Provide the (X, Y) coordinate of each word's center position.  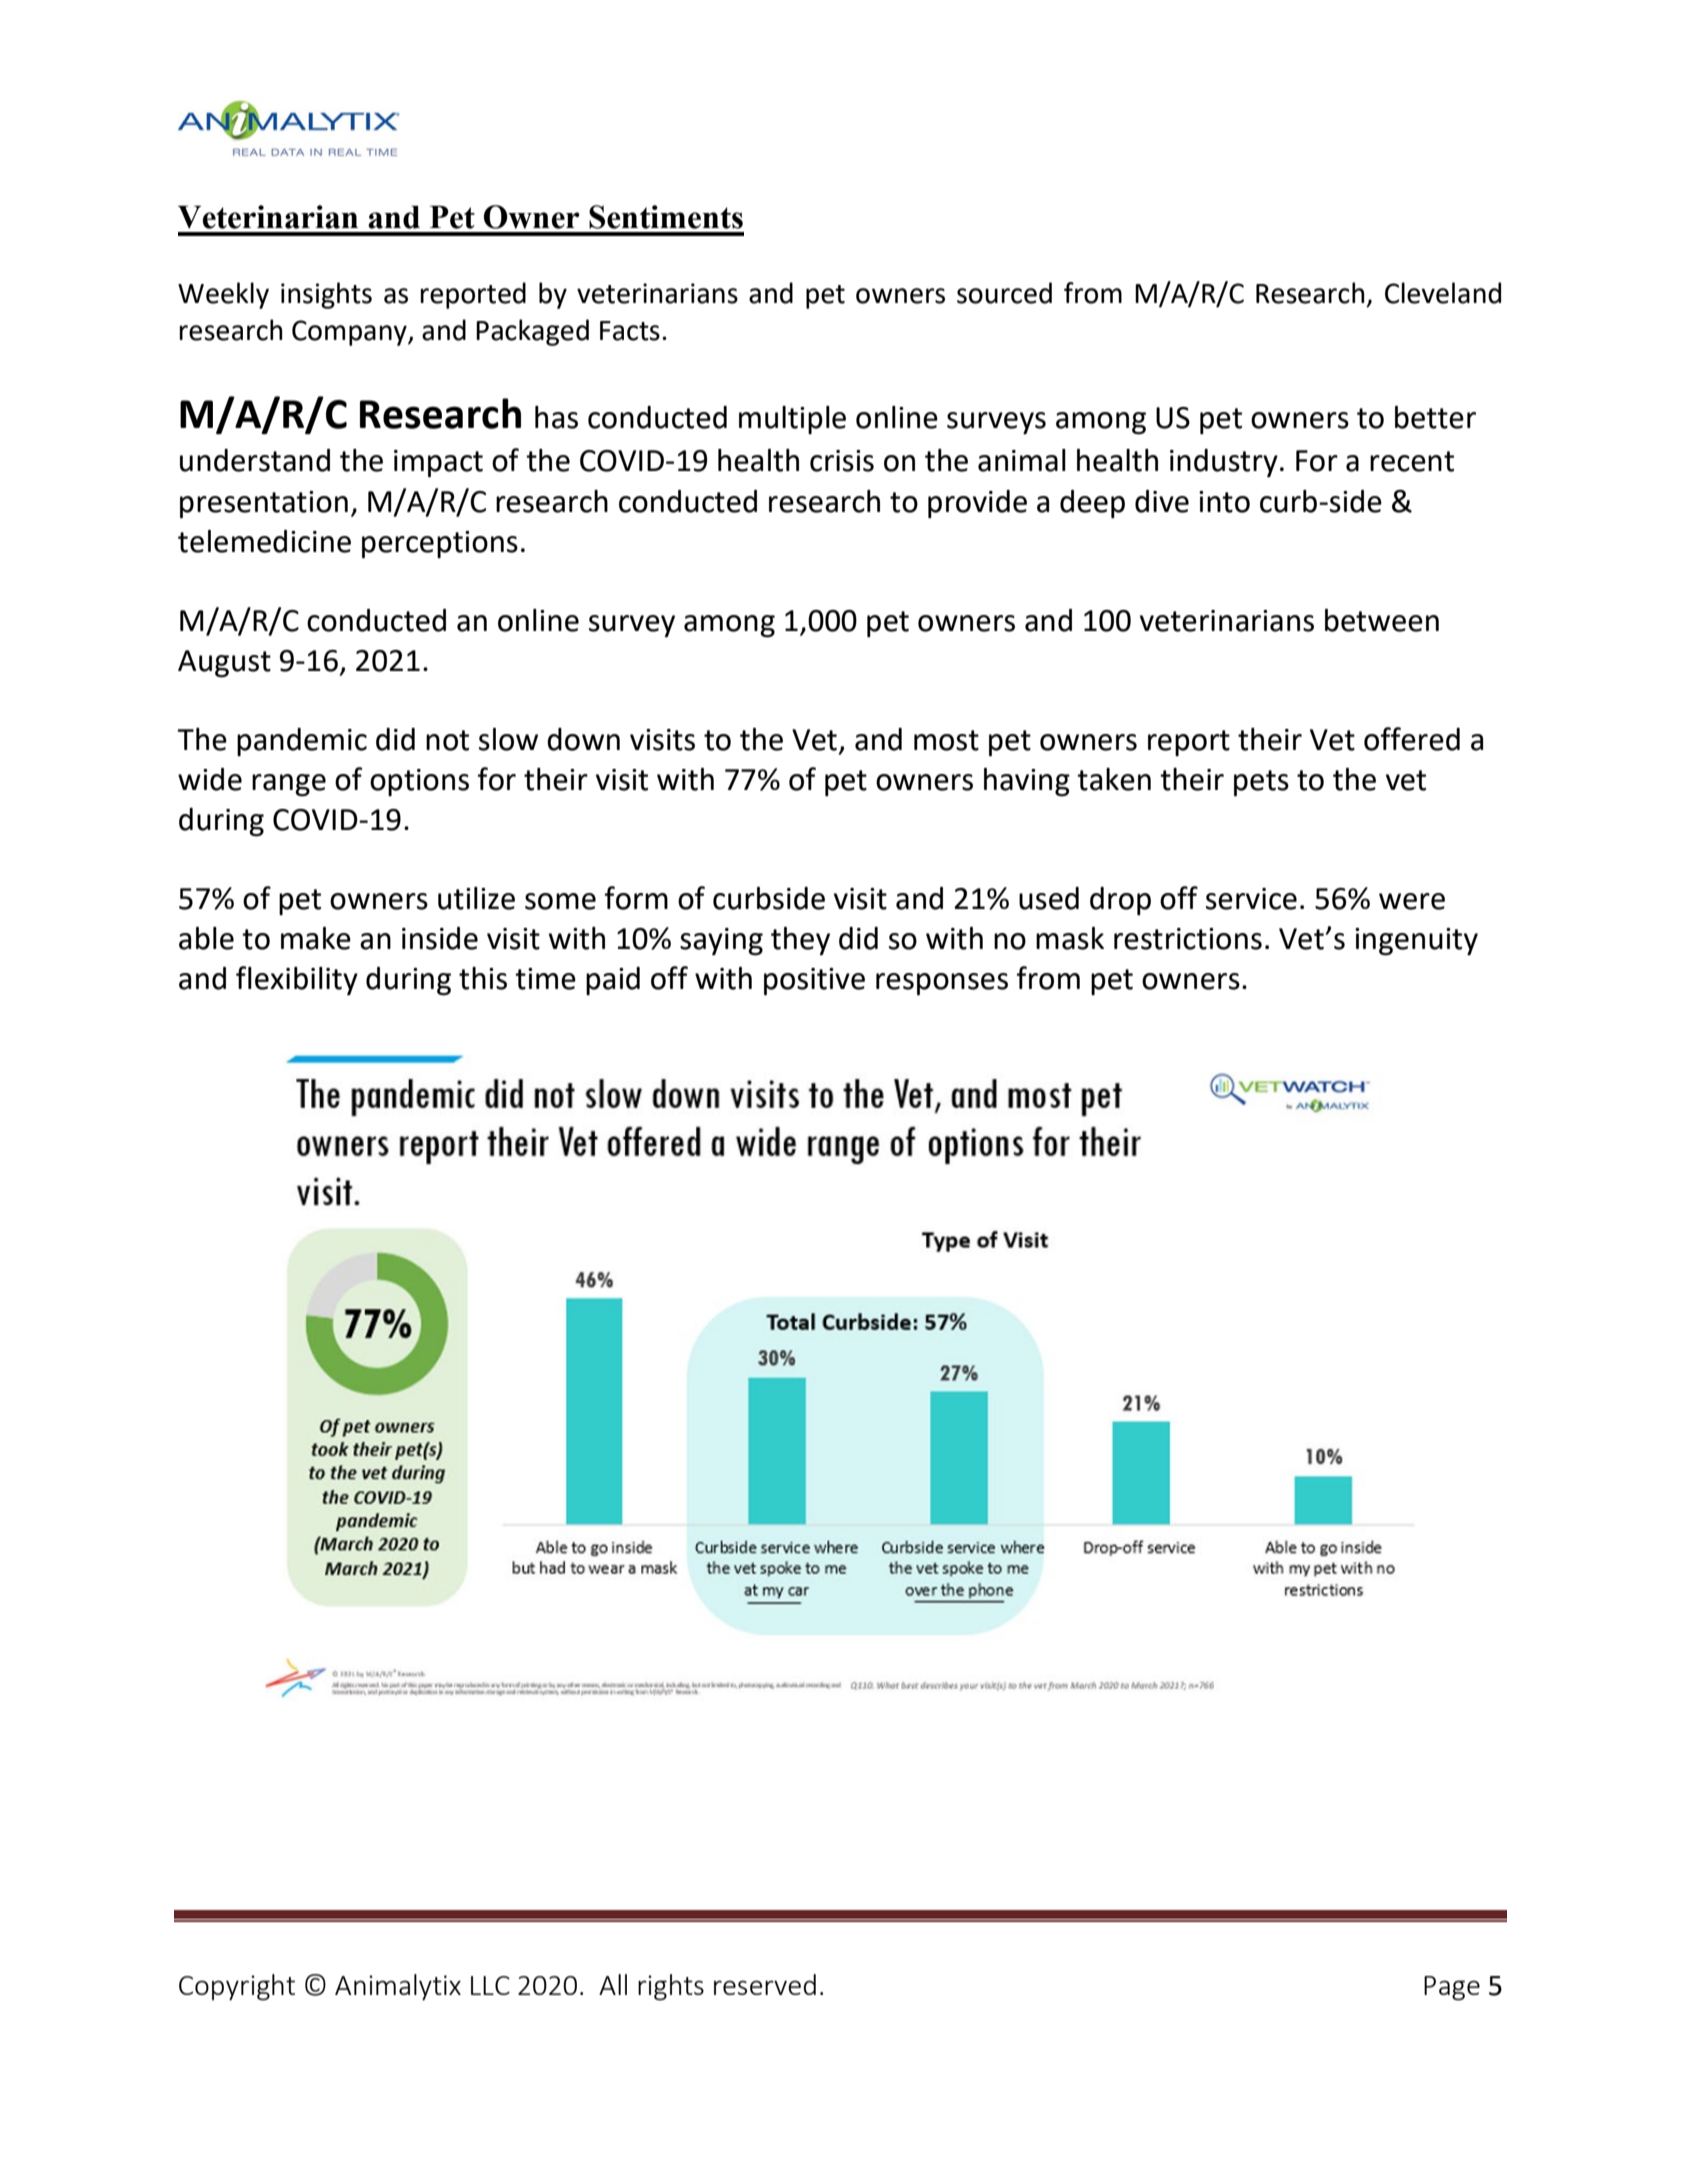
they (800, 941)
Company (350, 333)
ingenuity (1416, 942)
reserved (765, 1984)
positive (814, 982)
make (316, 938)
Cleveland (1443, 293)
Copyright (237, 1987)
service (1251, 899)
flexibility (297, 981)
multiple (792, 420)
